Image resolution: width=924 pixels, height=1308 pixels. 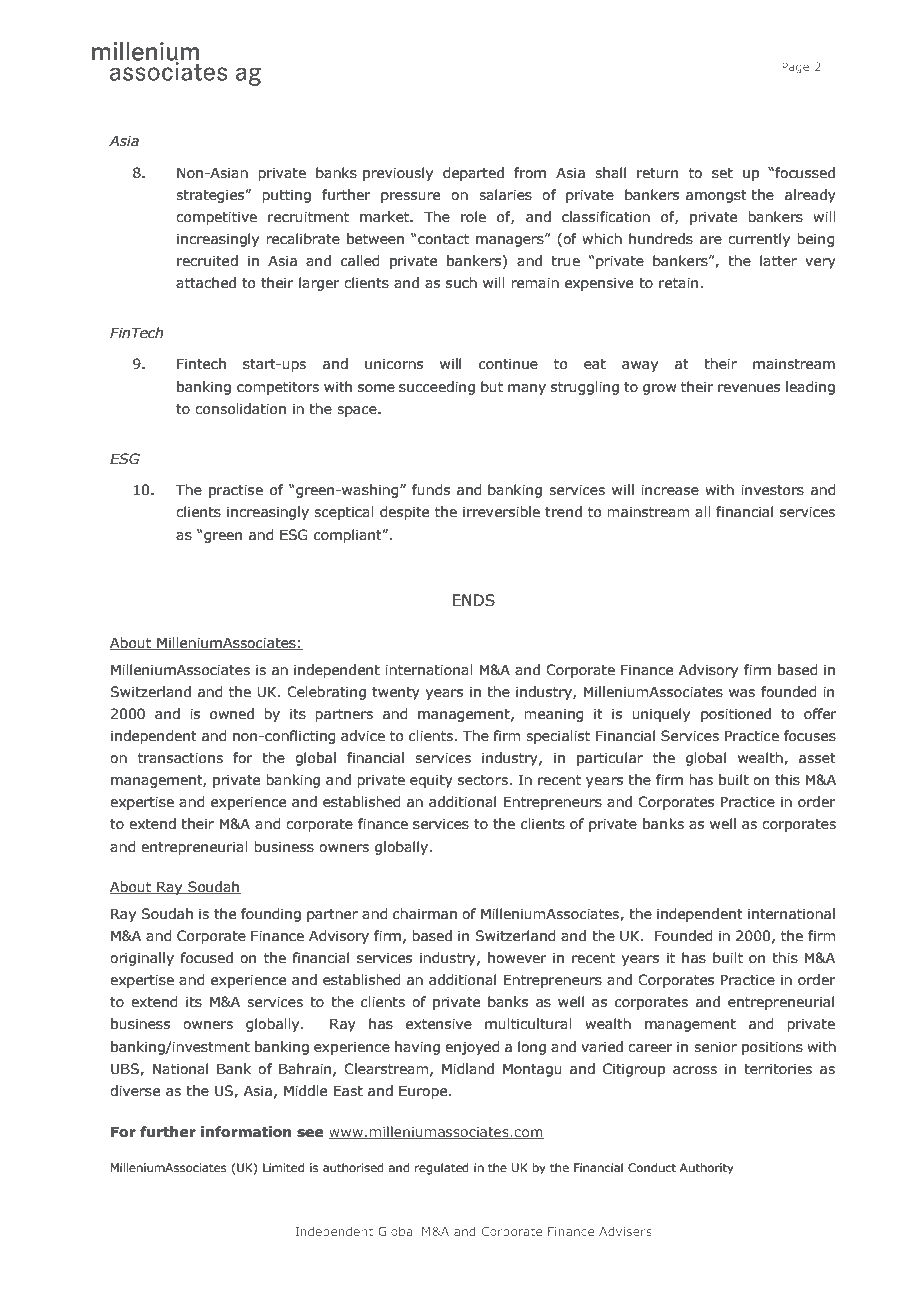 I want to click on Limited, so click(x=283, y=1167).
